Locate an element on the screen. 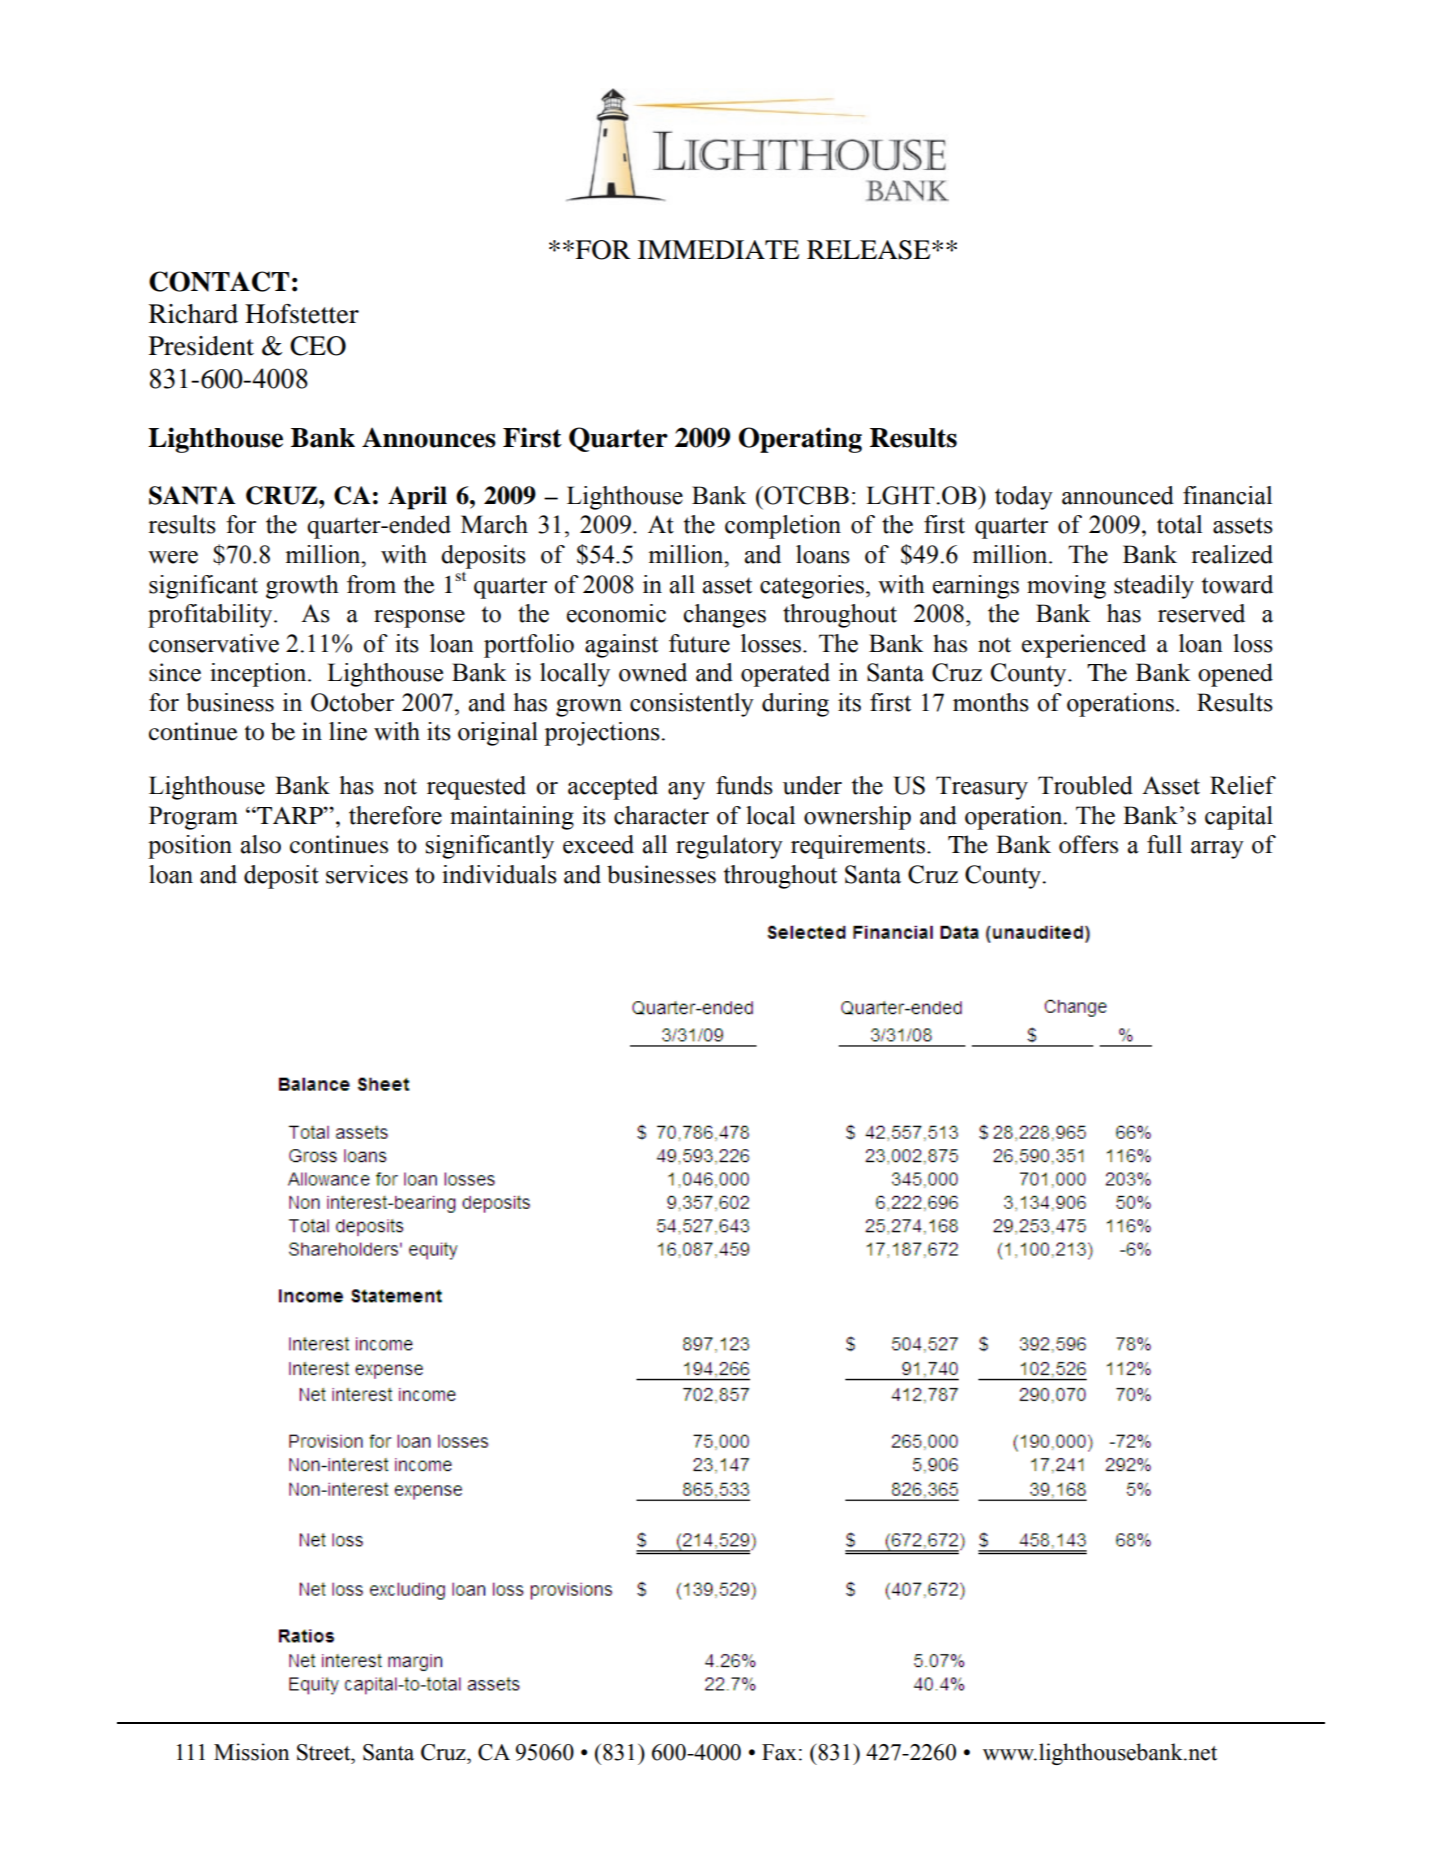 The width and height of the screenshot is (1431, 1851). RELEASE is located at coordinates (870, 250).
